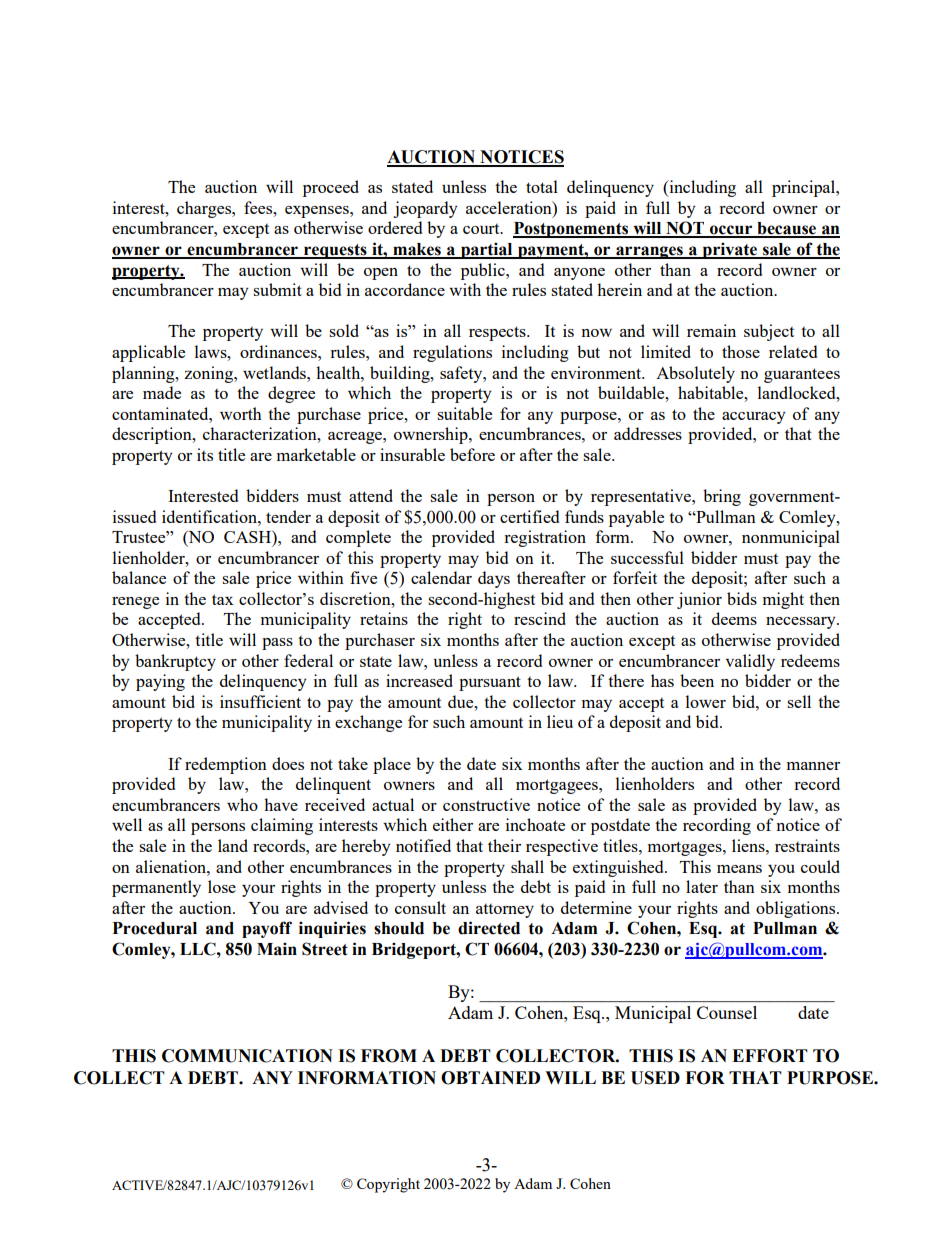  I want to click on EFFORT, so click(770, 1056).
